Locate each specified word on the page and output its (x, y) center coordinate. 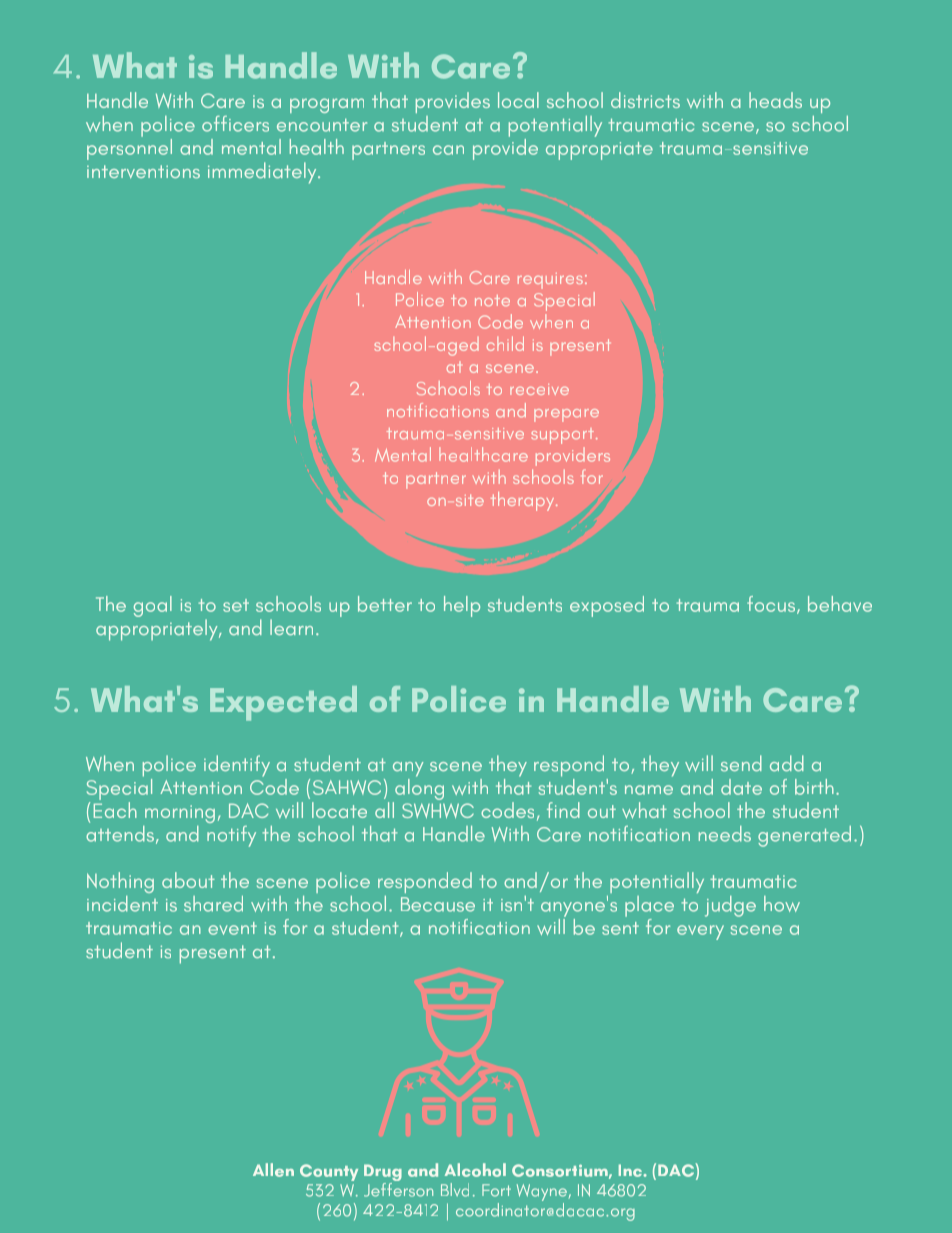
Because (438, 904)
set (236, 605)
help (462, 606)
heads (775, 100)
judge (730, 906)
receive (539, 389)
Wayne (543, 1194)
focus (772, 605)
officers (235, 124)
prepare (566, 415)
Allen (273, 1170)
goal (153, 606)
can (448, 150)
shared (213, 904)
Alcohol (475, 1170)
